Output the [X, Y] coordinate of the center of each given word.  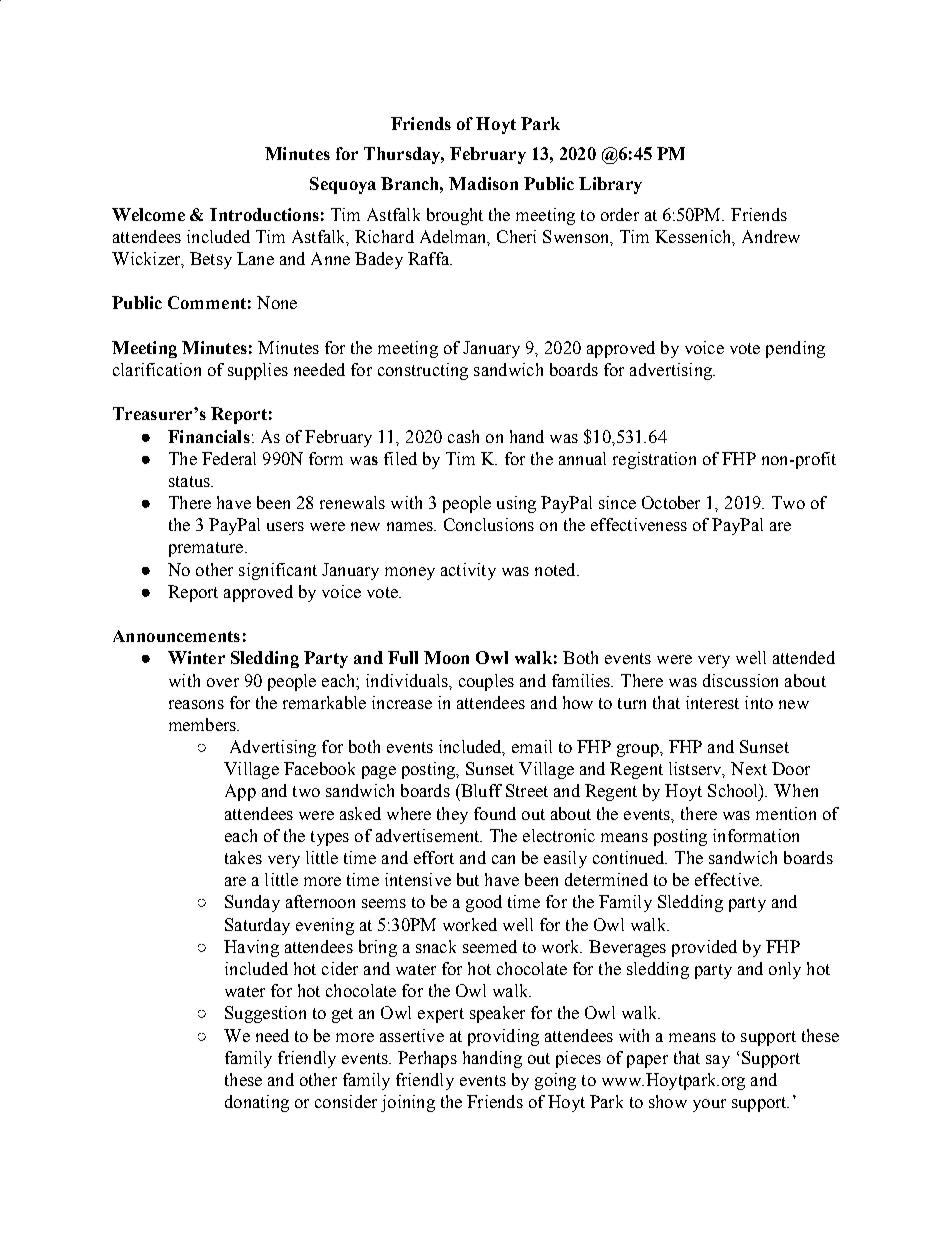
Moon [446, 657]
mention [786, 813]
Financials [209, 436]
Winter [196, 657]
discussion [740, 680]
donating [257, 1103]
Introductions [264, 214]
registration [654, 460]
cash [463, 436]
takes [243, 857]
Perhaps [427, 1059]
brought [455, 216]
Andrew [771, 236]
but [468, 879]
